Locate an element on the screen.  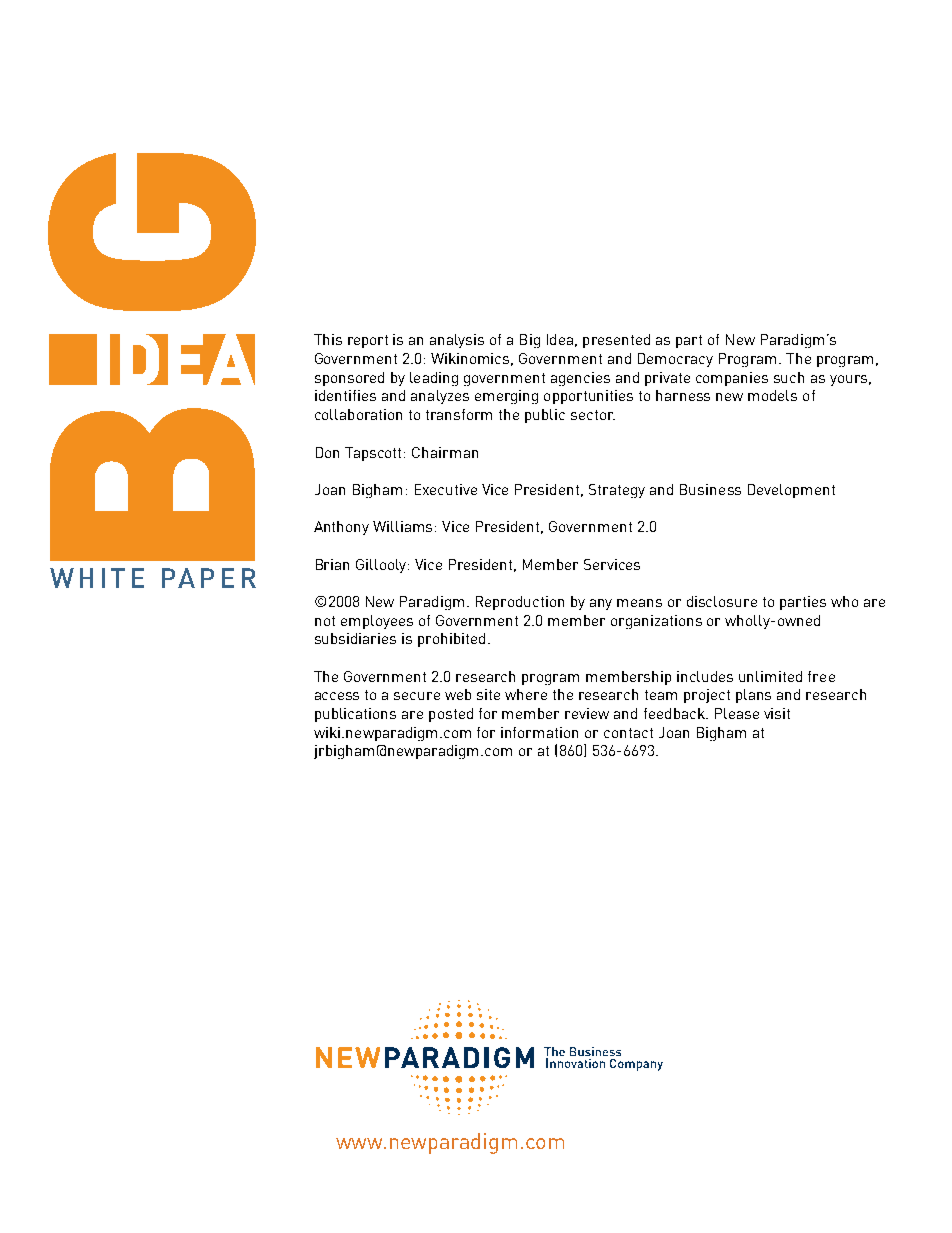
Strategy is located at coordinates (617, 491).
